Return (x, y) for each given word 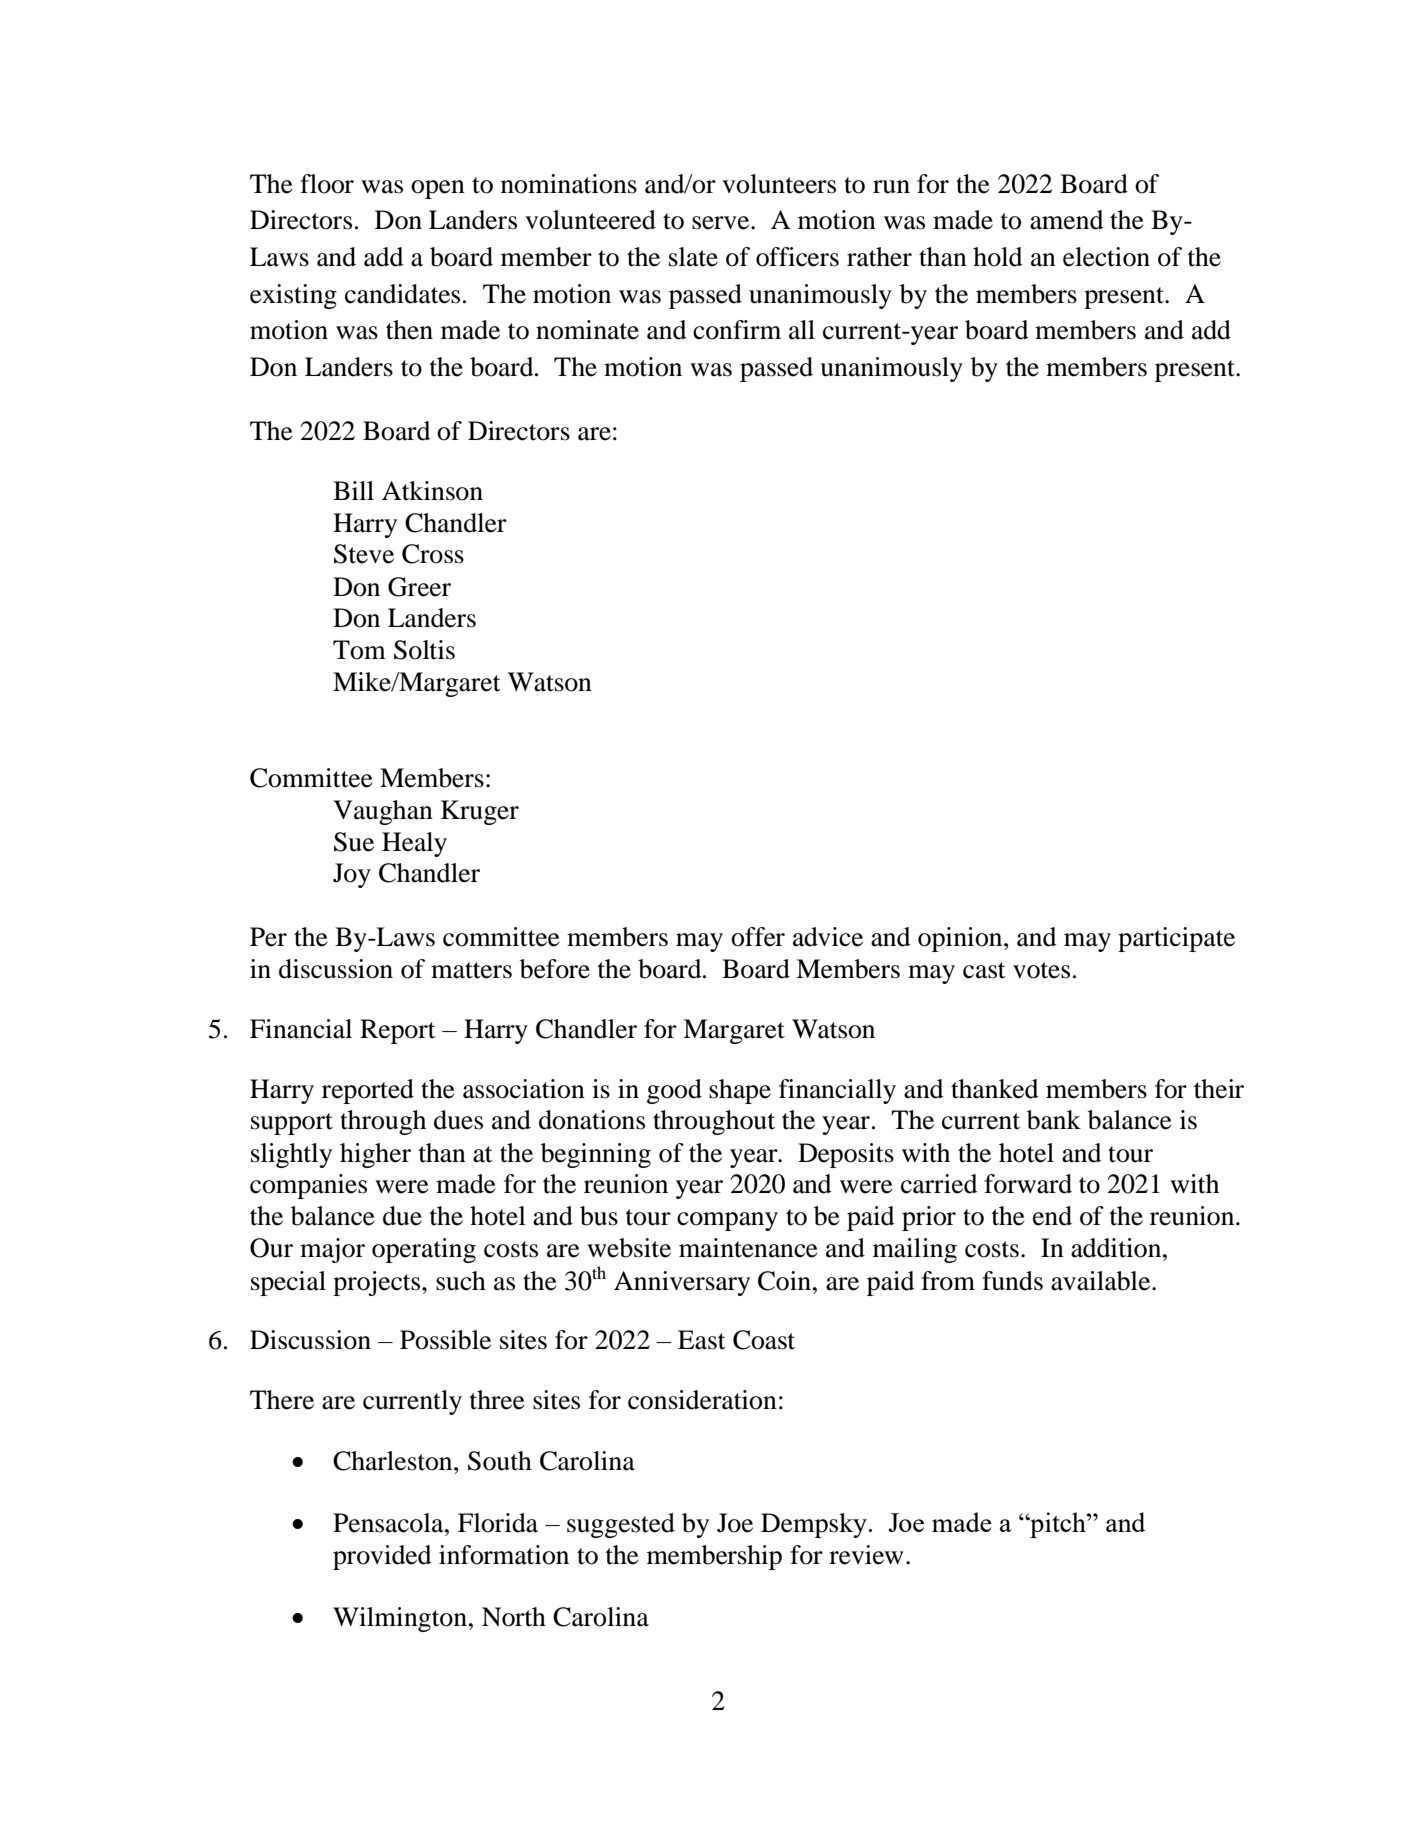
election (1106, 257)
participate (1176, 939)
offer (758, 937)
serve (722, 223)
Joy (352, 875)
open (438, 189)
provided (382, 1557)
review (866, 1555)
